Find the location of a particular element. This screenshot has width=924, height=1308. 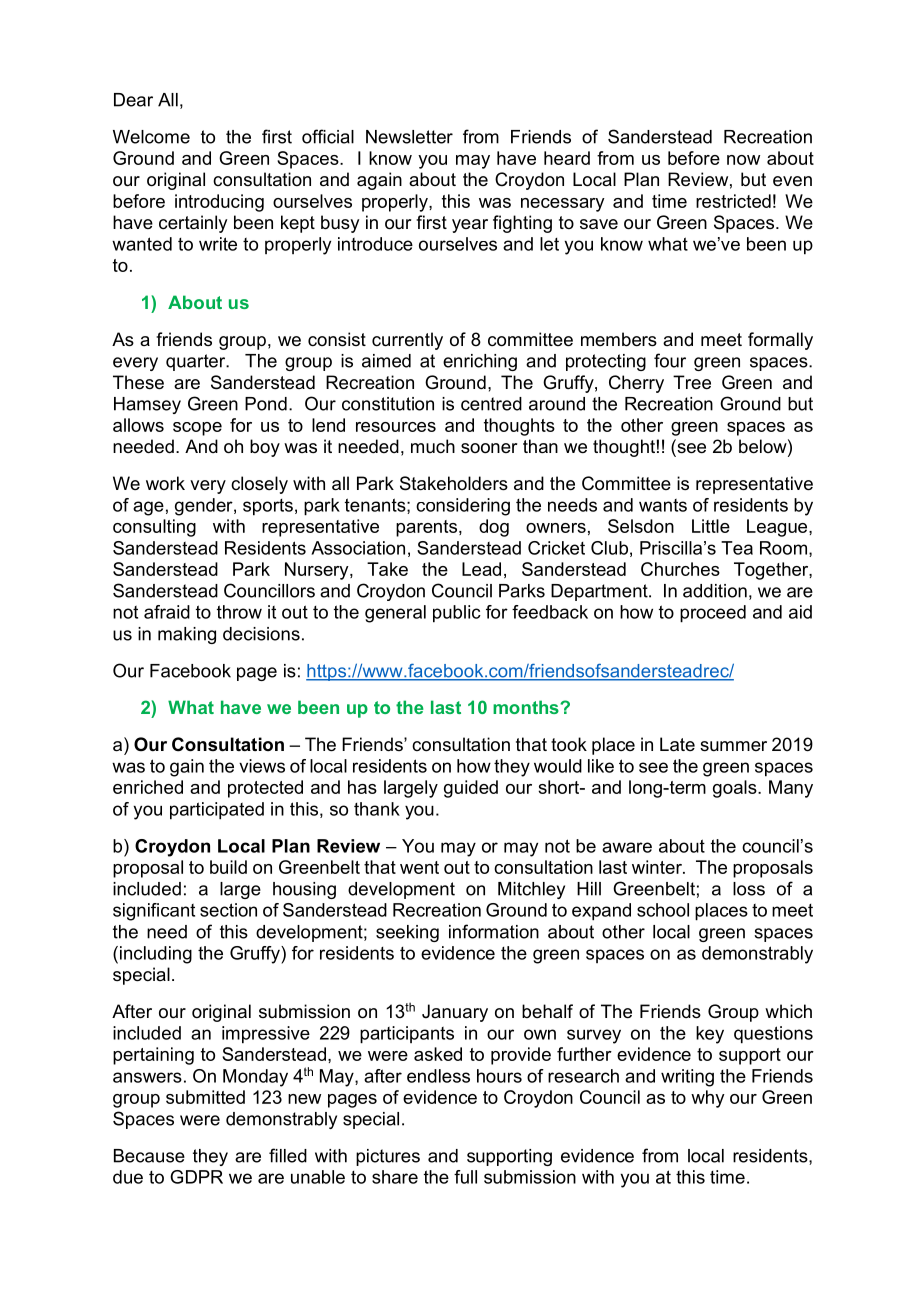

Welcome is located at coordinates (151, 137).
